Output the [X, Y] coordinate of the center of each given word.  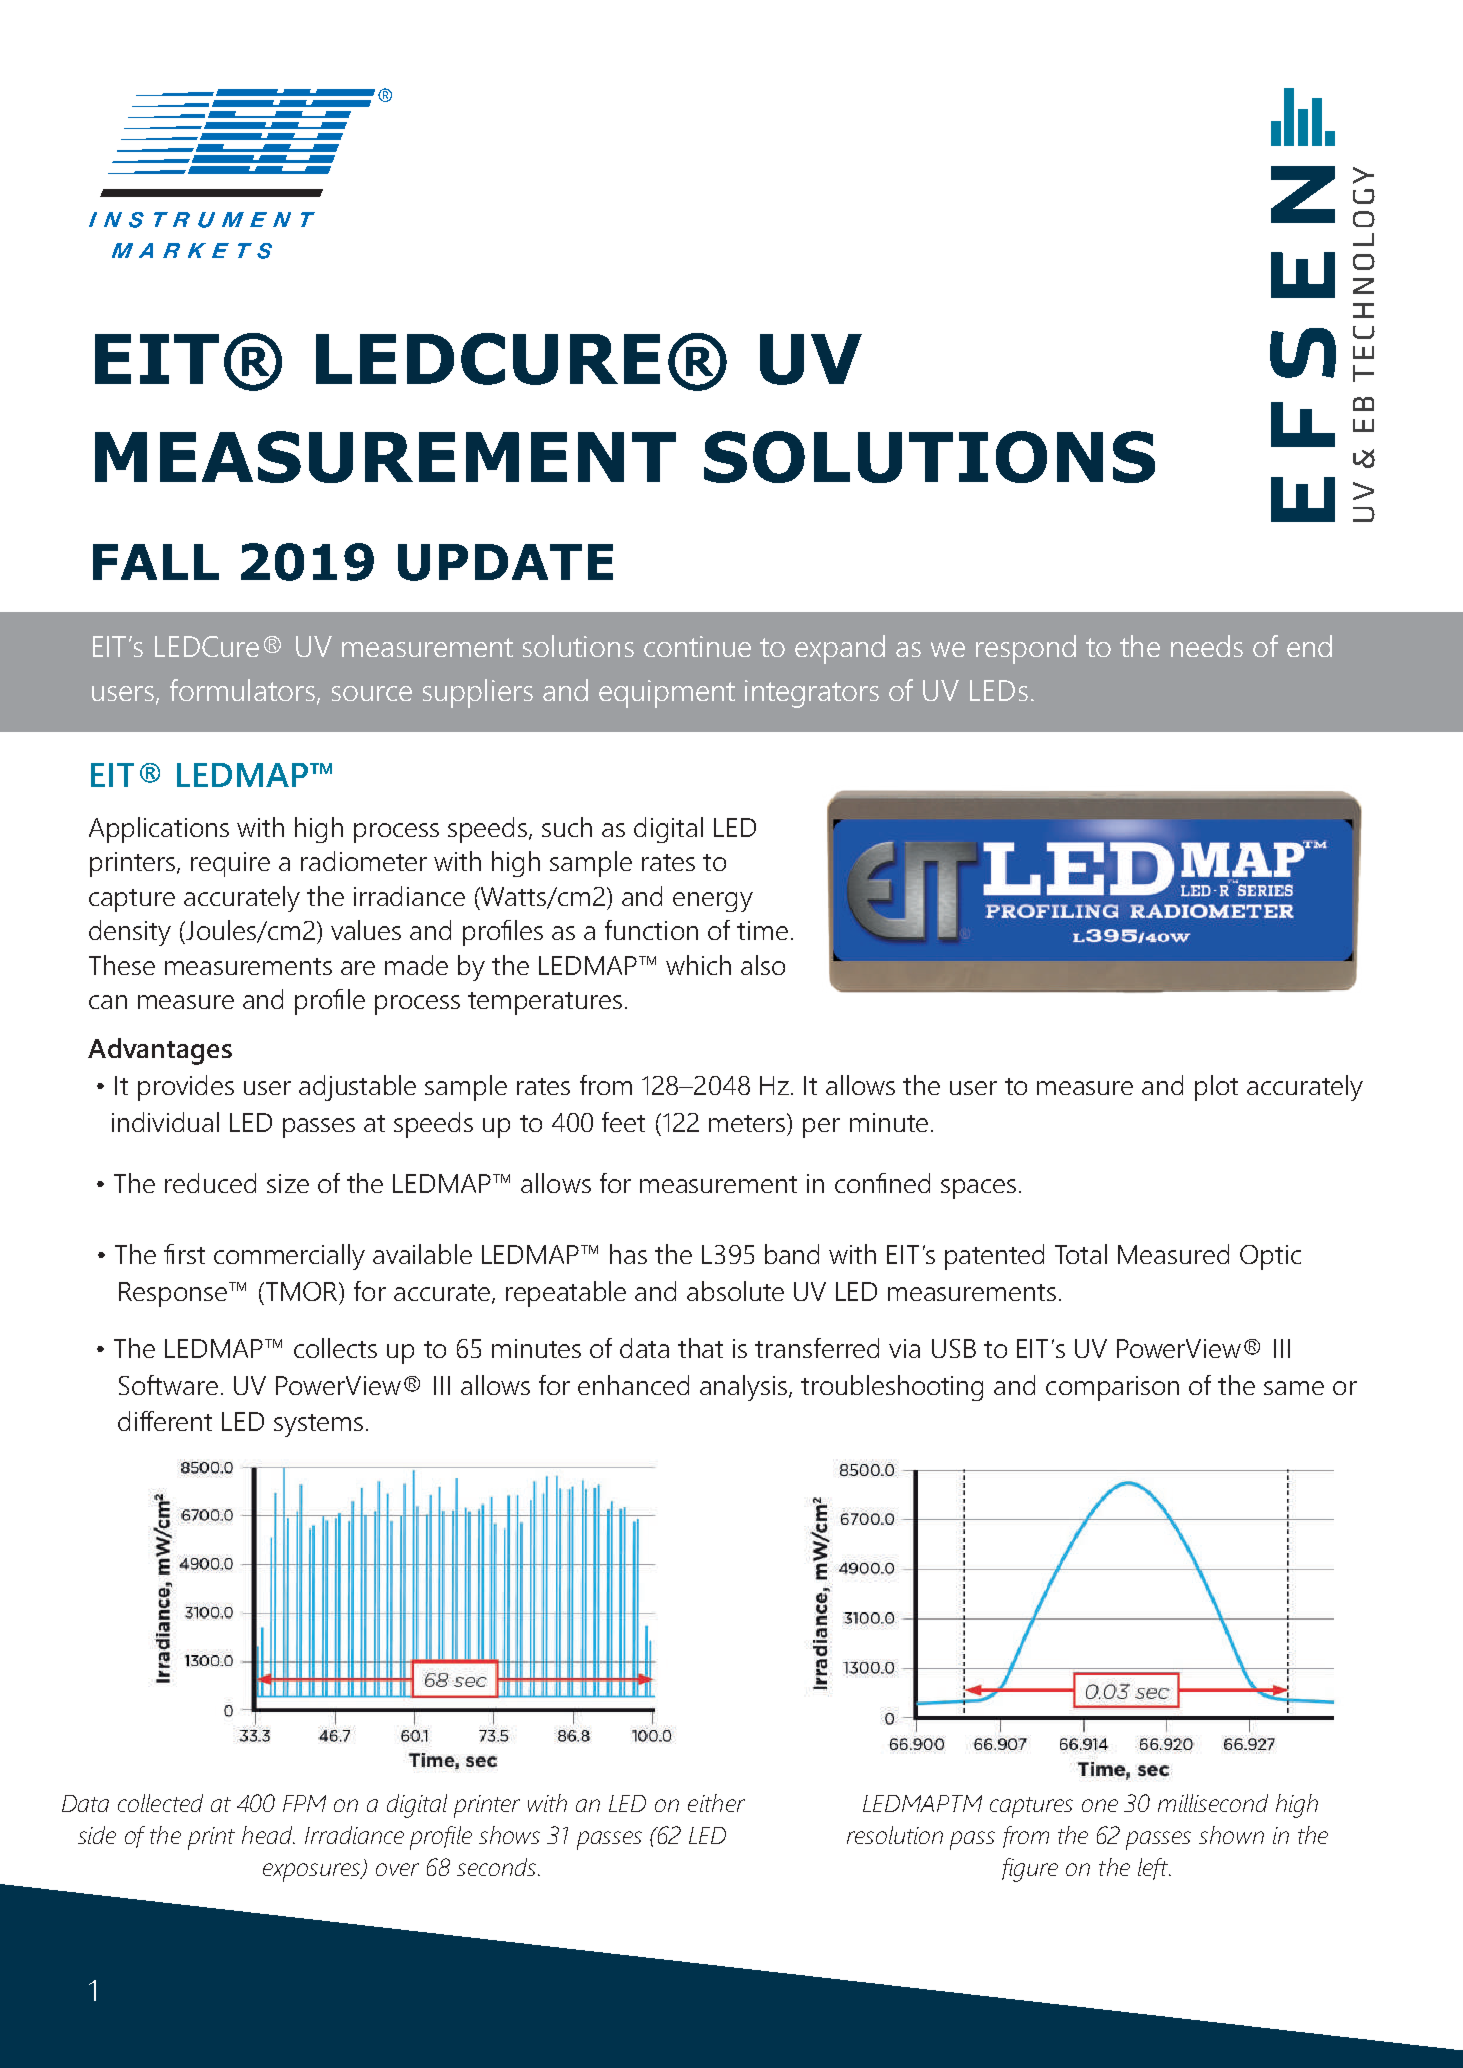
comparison [1112, 1388]
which [698, 965]
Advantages [160, 1051]
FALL [156, 562]
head [268, 1835]
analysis [743, 1388]
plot [1216, 1088]
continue [697, 646]
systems [318, 1425]
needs [1207, 646]
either [716, 1803]
